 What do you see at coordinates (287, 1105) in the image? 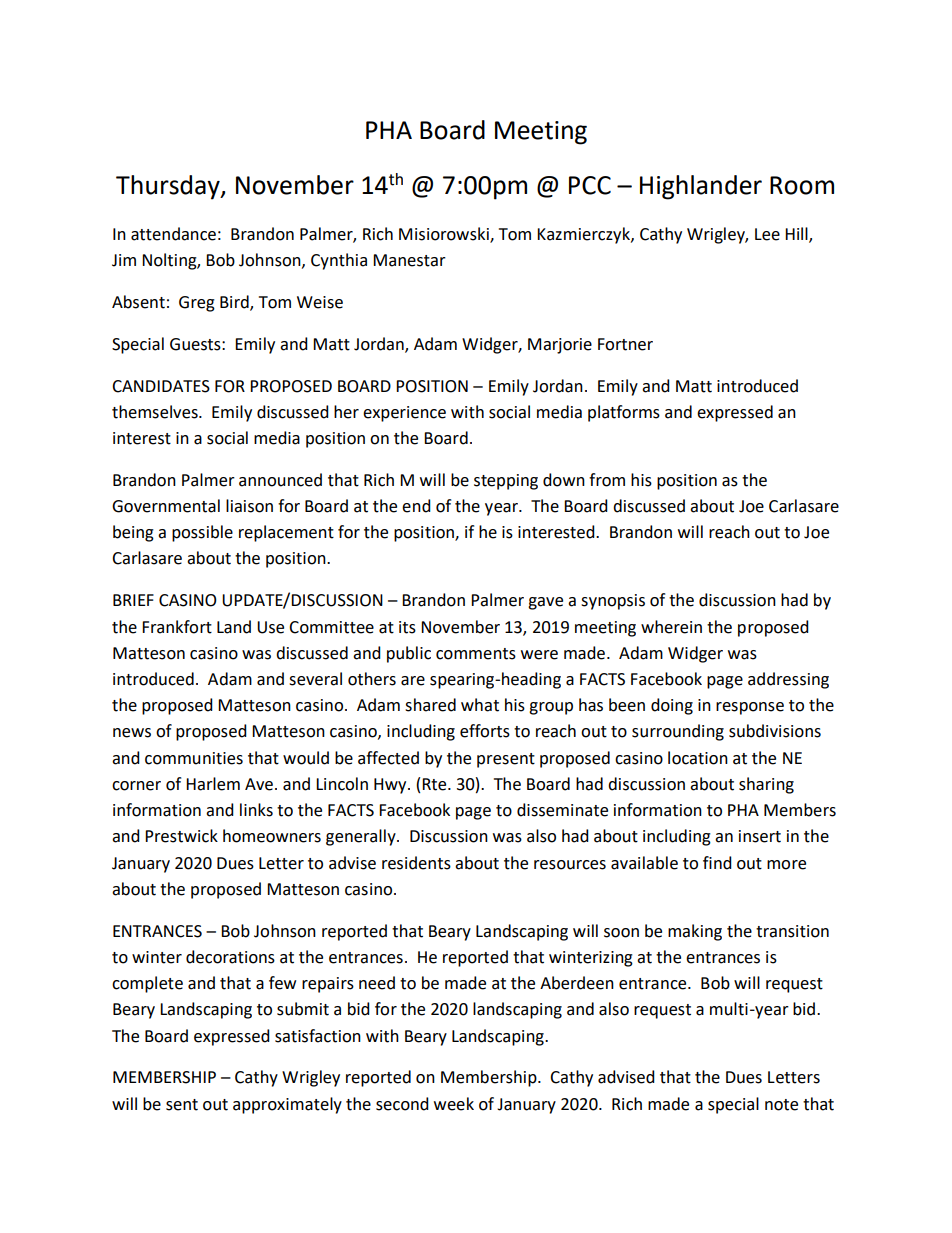
I see `approximately` at bounding box center [287, 1105].
